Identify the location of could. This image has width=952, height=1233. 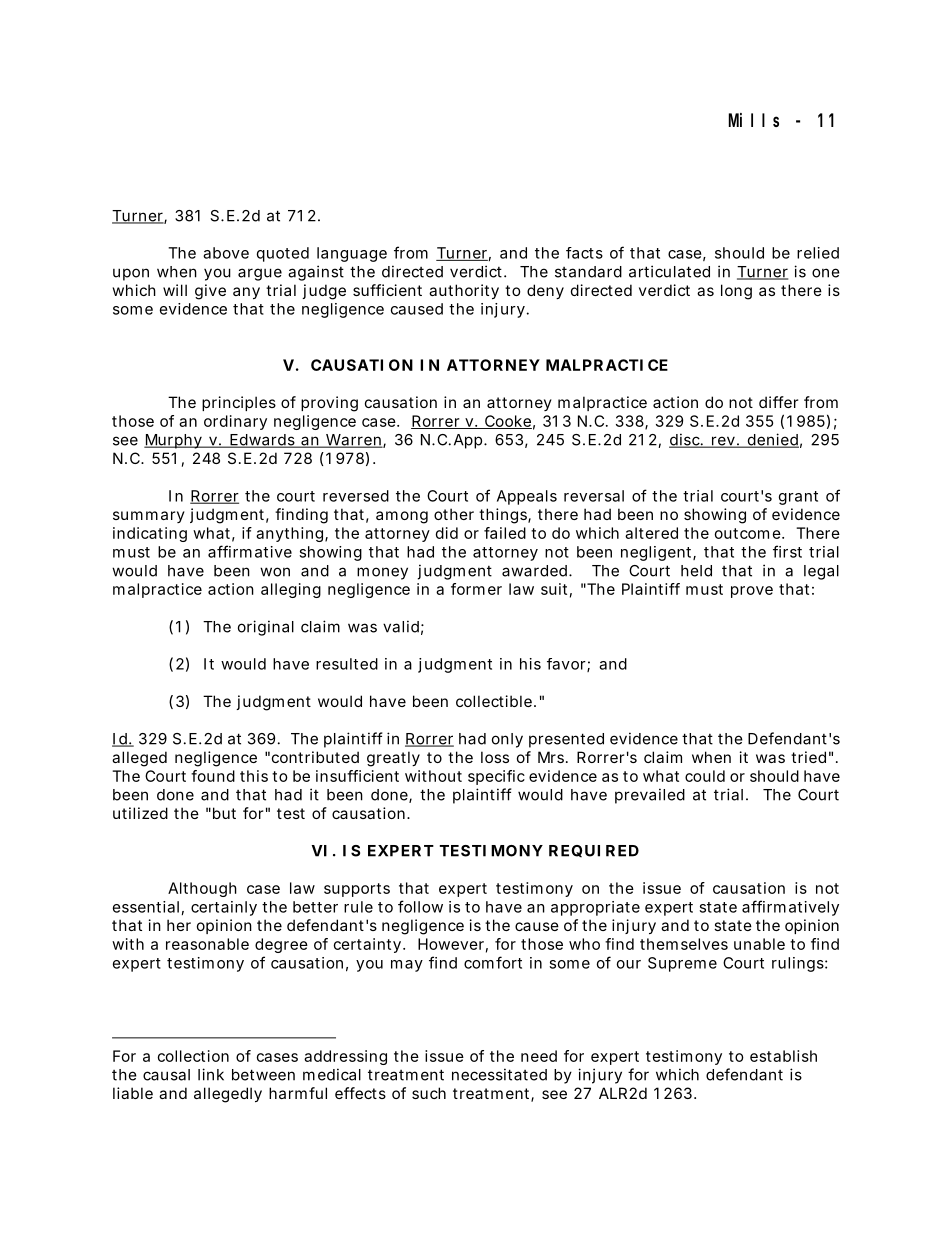
(705, 776).
